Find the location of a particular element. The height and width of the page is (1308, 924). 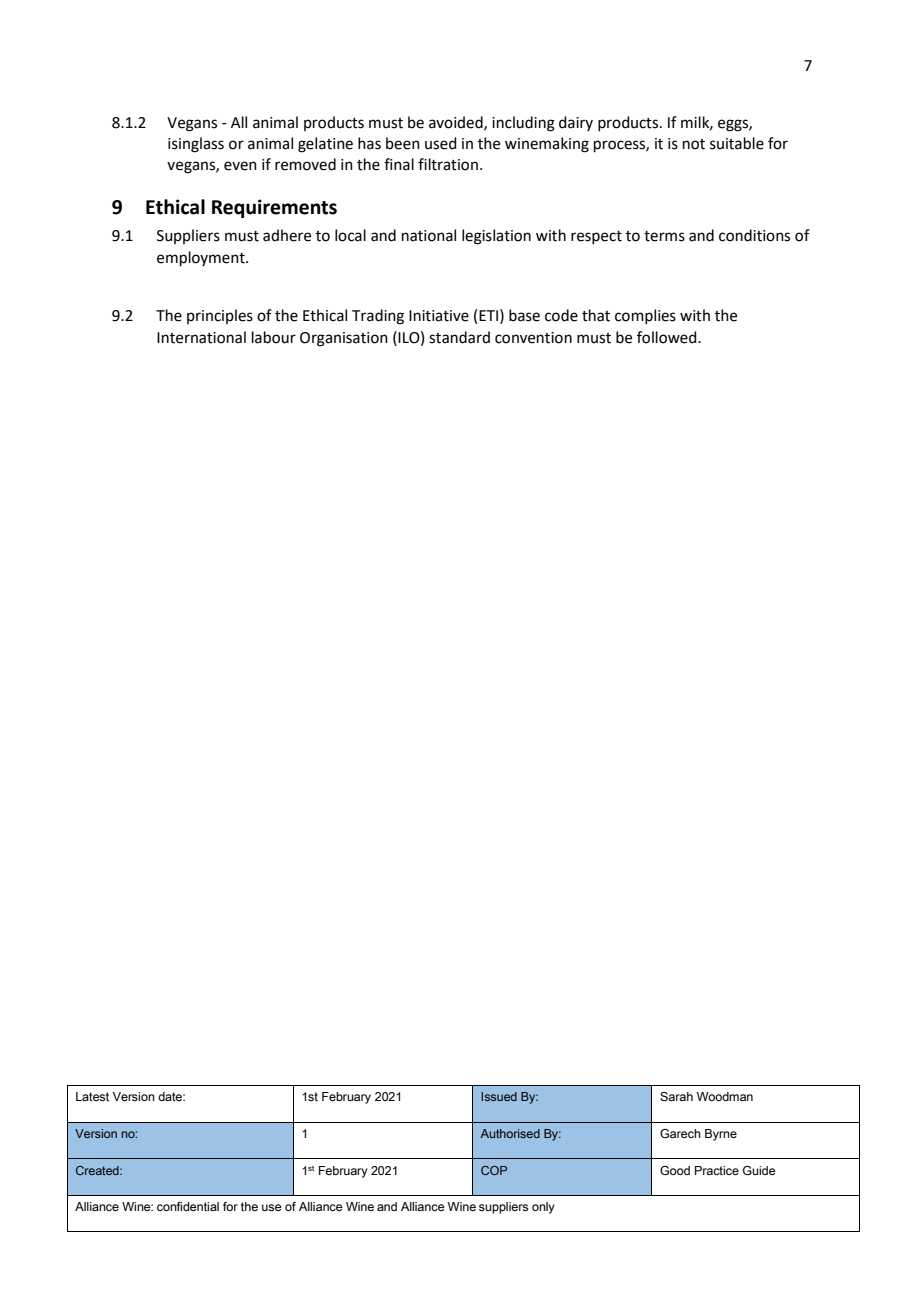

principles is located at coordinates (220, 316).
